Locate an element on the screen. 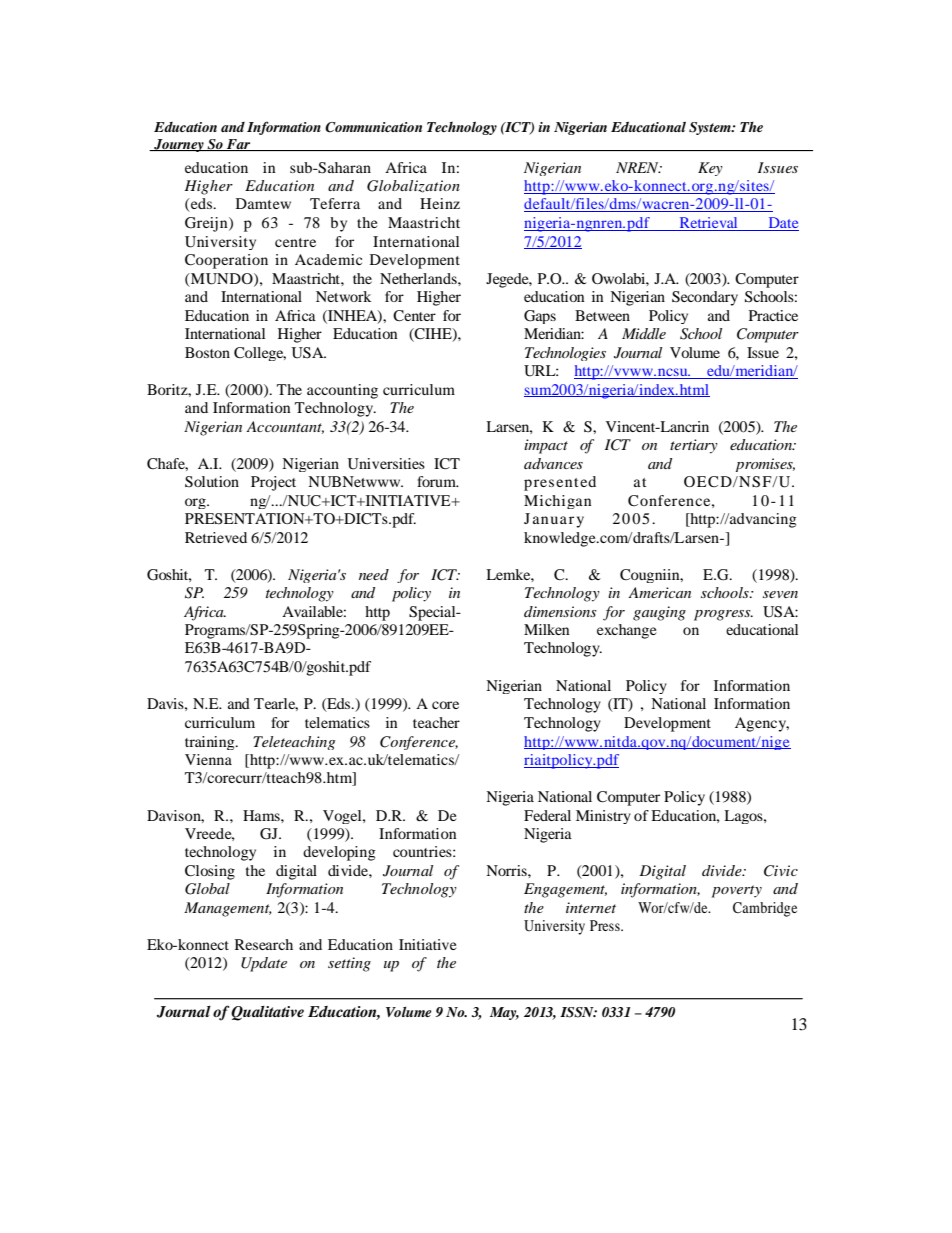  setting is located at coordinates (349, 964).
